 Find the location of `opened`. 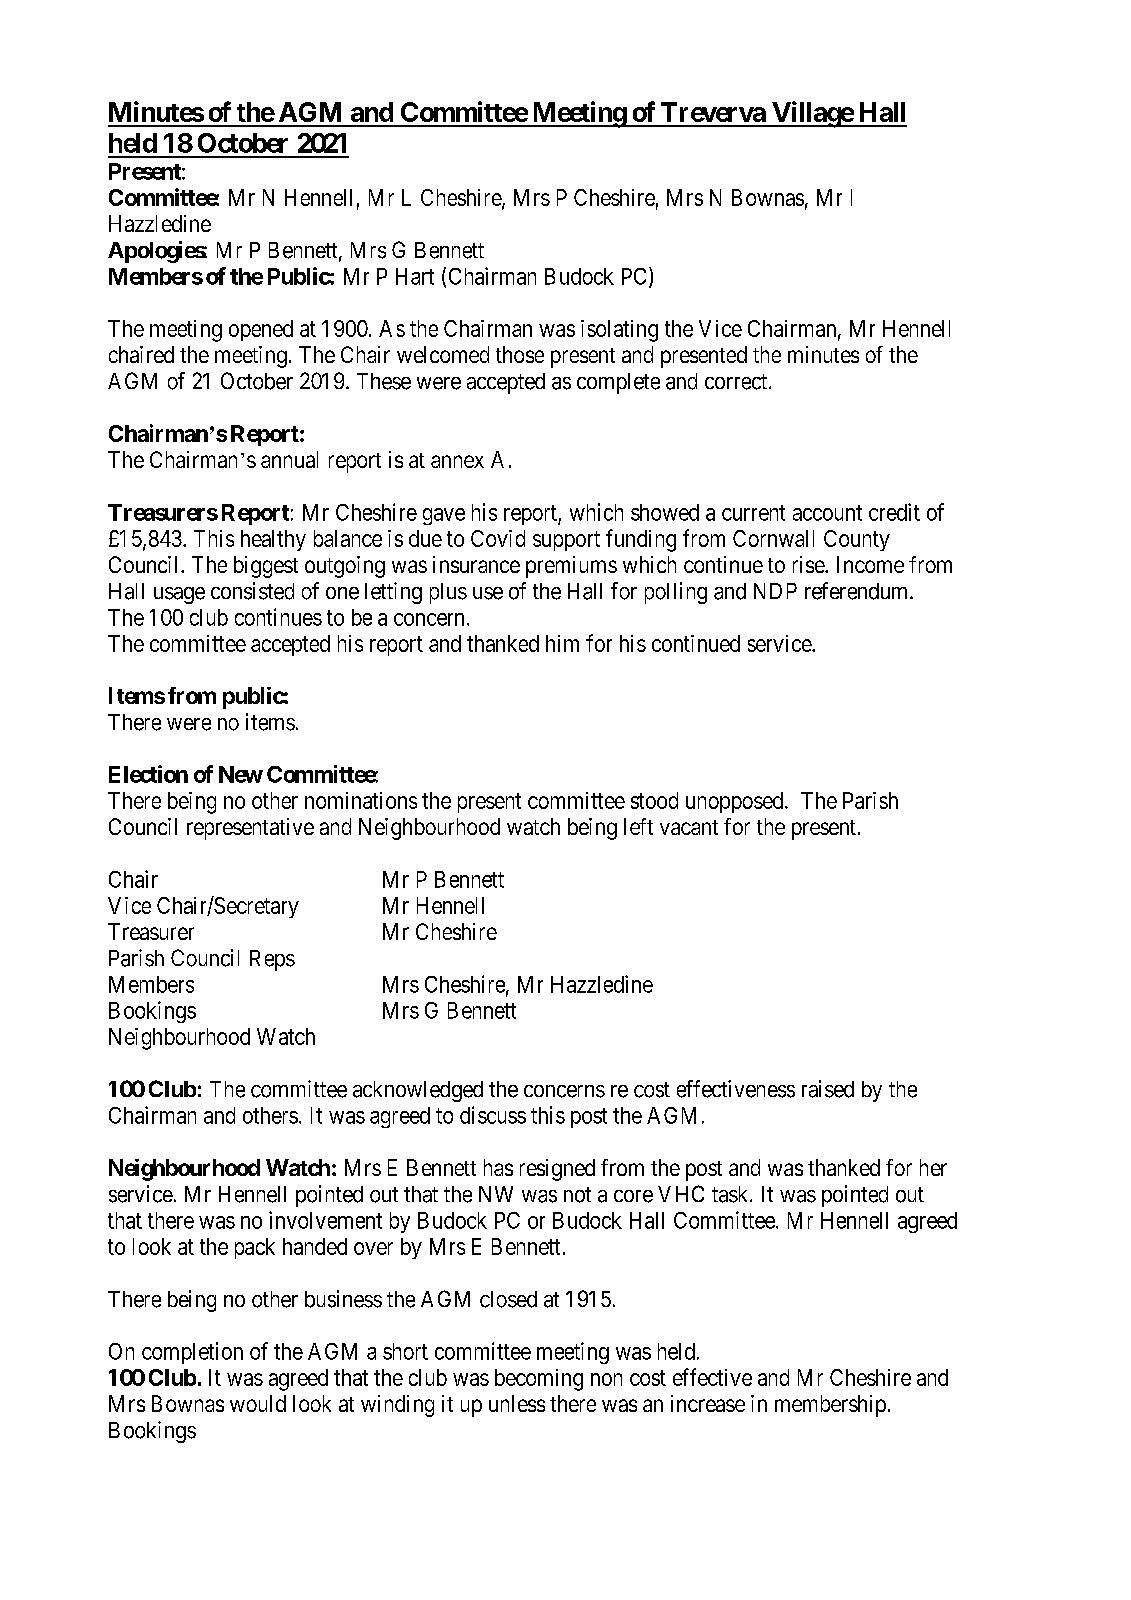

opened is located at coordinates (261, 330).
